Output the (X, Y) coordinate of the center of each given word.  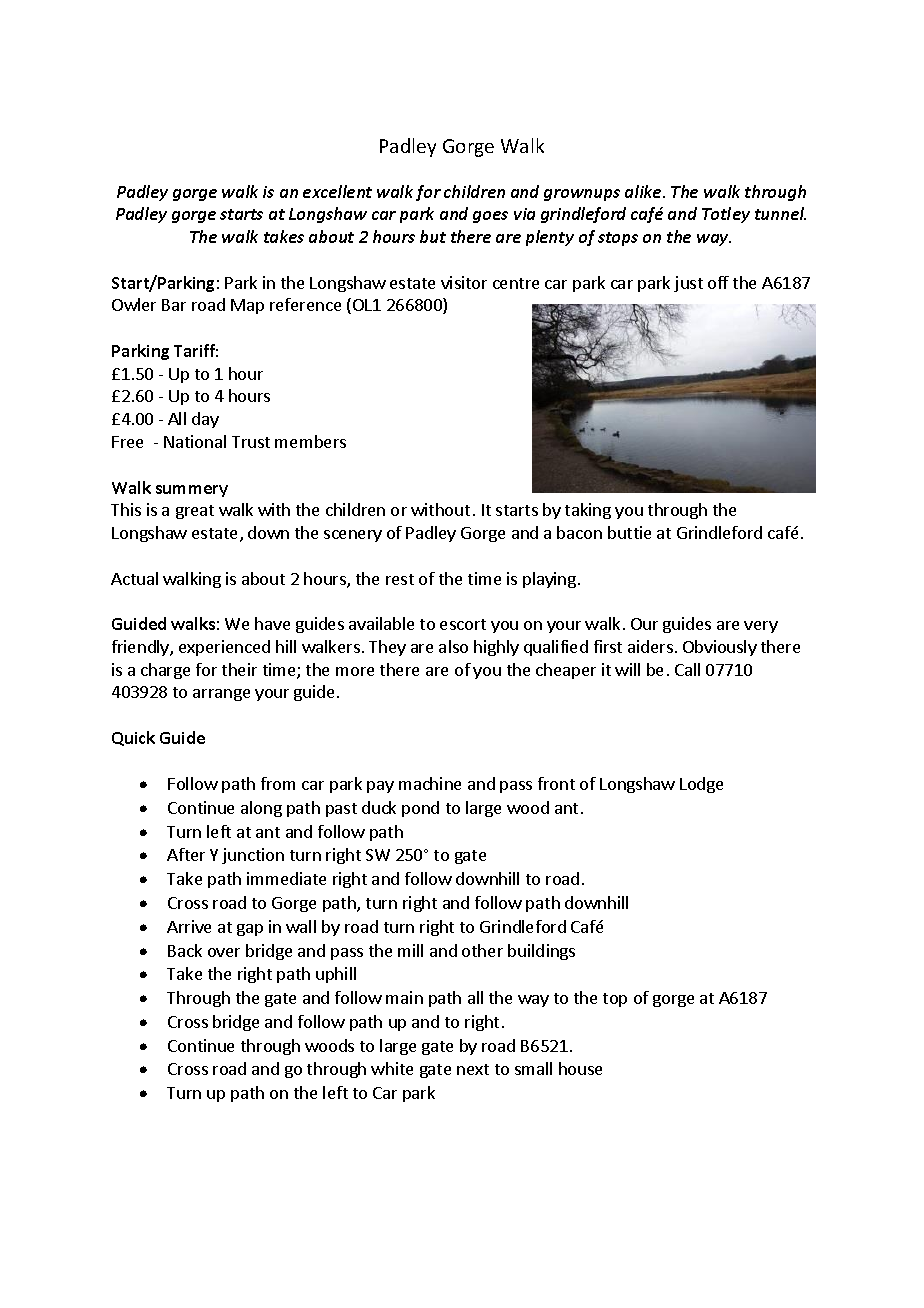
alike (644, 191)
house (580, 1068)
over (224, 952)
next (473, 1069)
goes (490, 217)
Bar (174, 305)
